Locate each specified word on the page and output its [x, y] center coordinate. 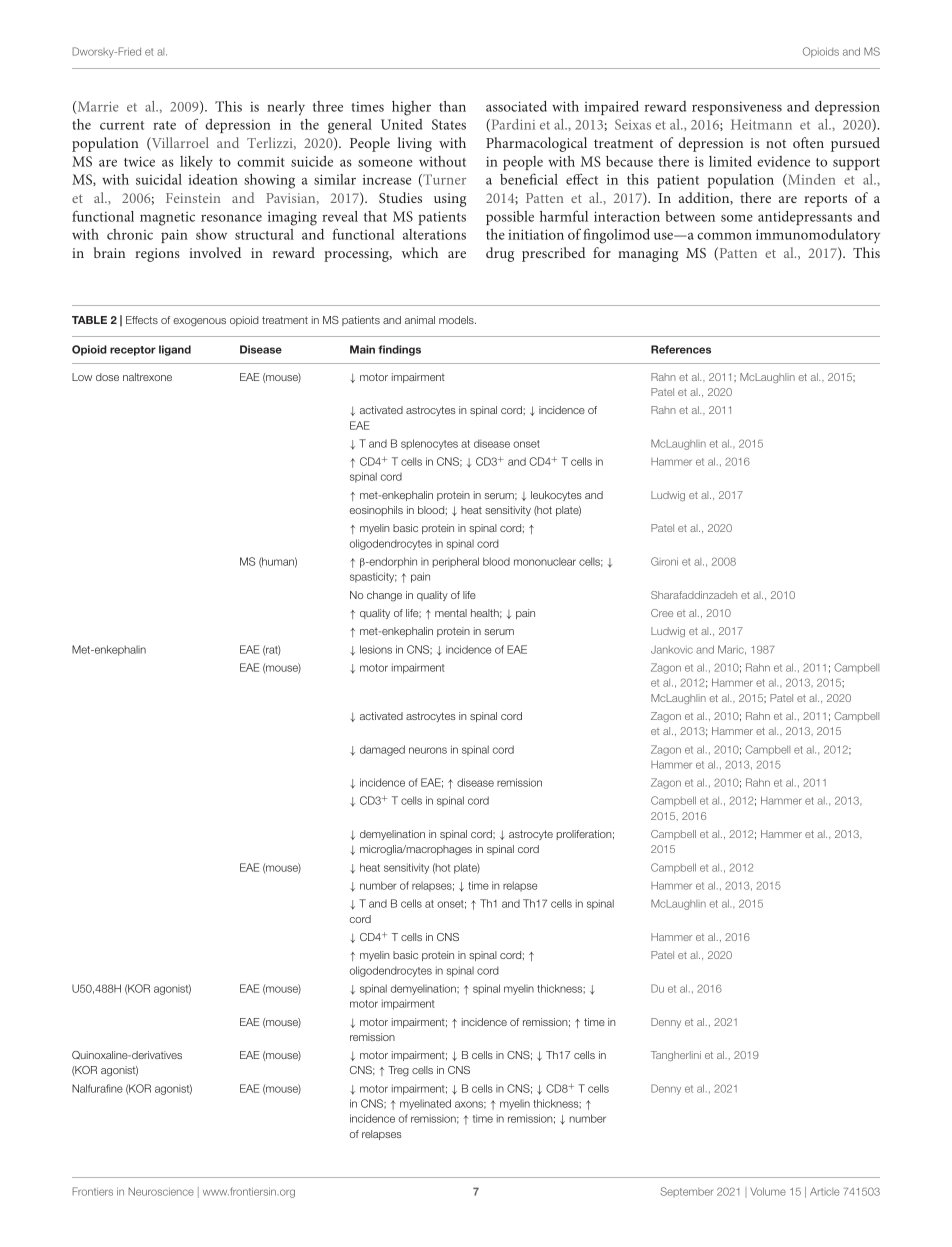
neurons [428, 750]
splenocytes [429, 444]
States [449, 124]
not [776, 143]
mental [451, 613]
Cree [662, 613]
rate [164, 125]
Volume [768, 1191]
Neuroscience [161, 1191]
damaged [382, 750]
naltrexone [147, 377]
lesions [376, 649]
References [681, 349]
